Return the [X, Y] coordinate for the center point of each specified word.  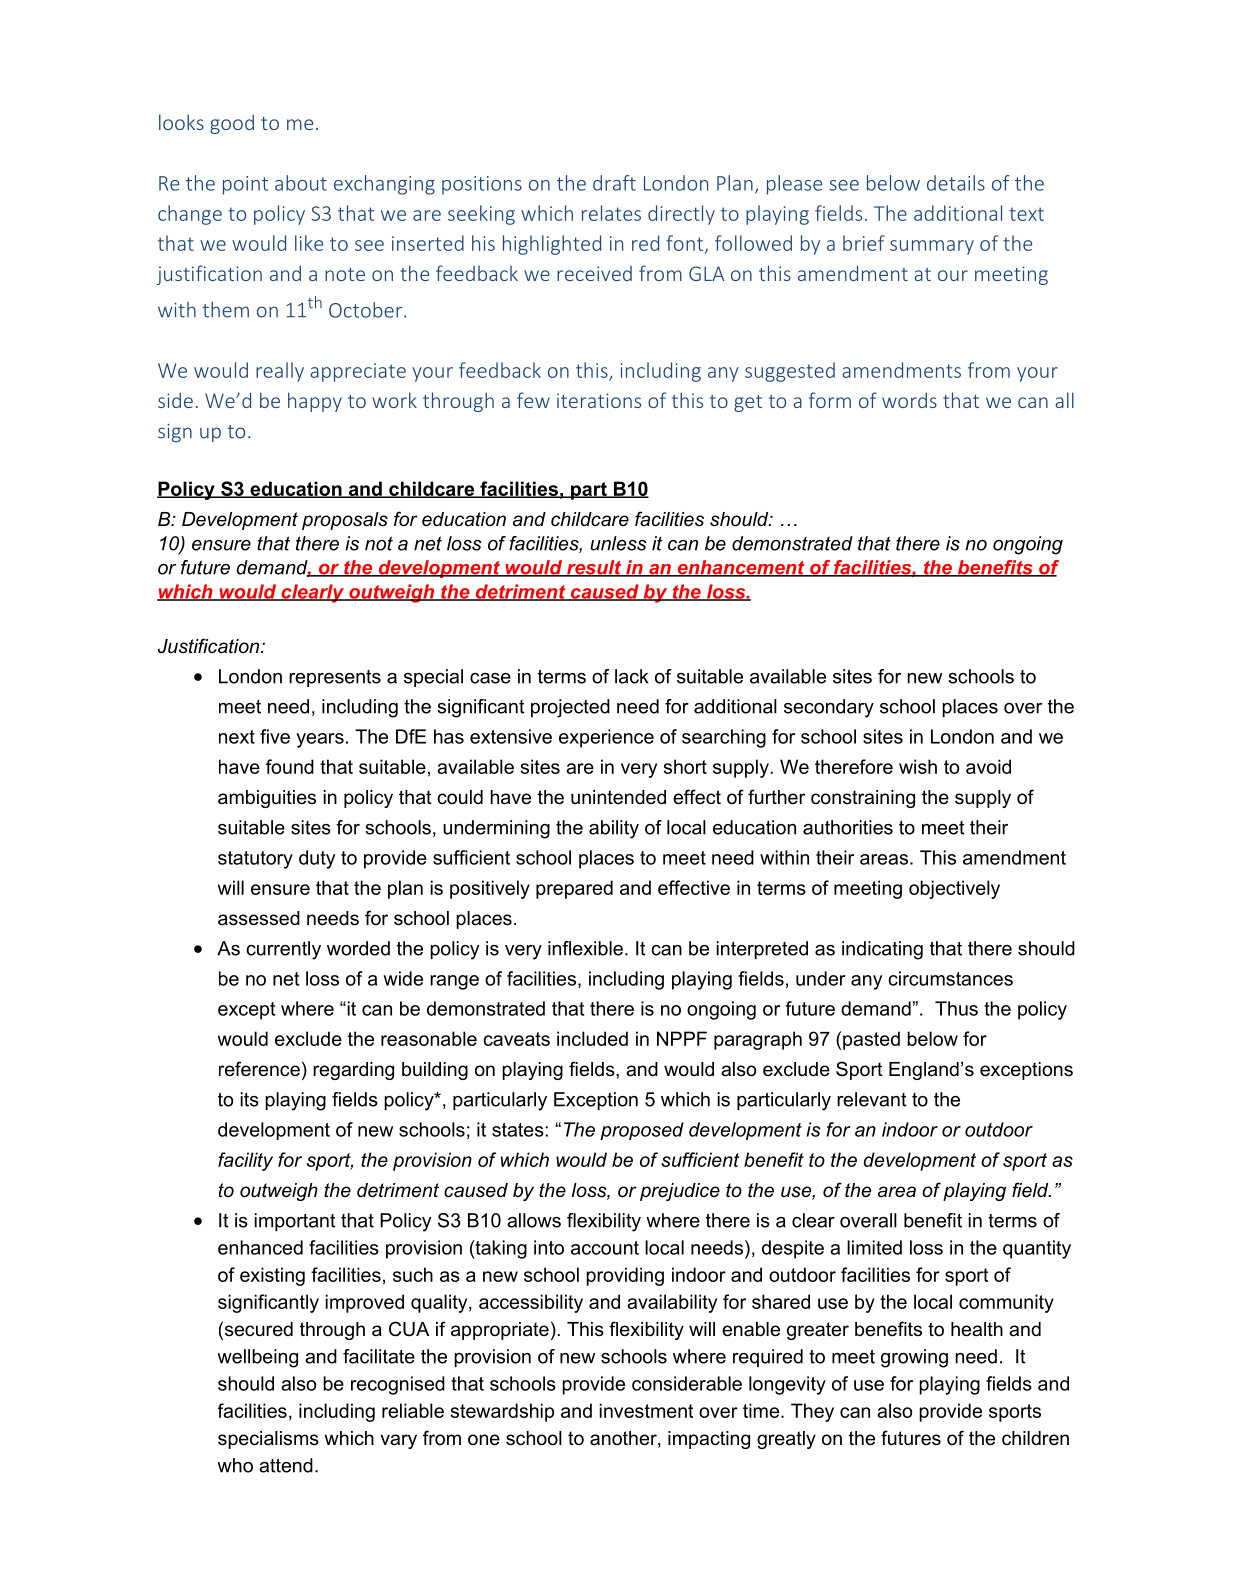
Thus [956, 1008]
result [594, 568]
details [956, 183]
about [301, 183]
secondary [829, 708]
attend [286, 1465]
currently [283, 950]
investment [646, 1410]
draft [614, 183]
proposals [345, 521]
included [592, 1038]
